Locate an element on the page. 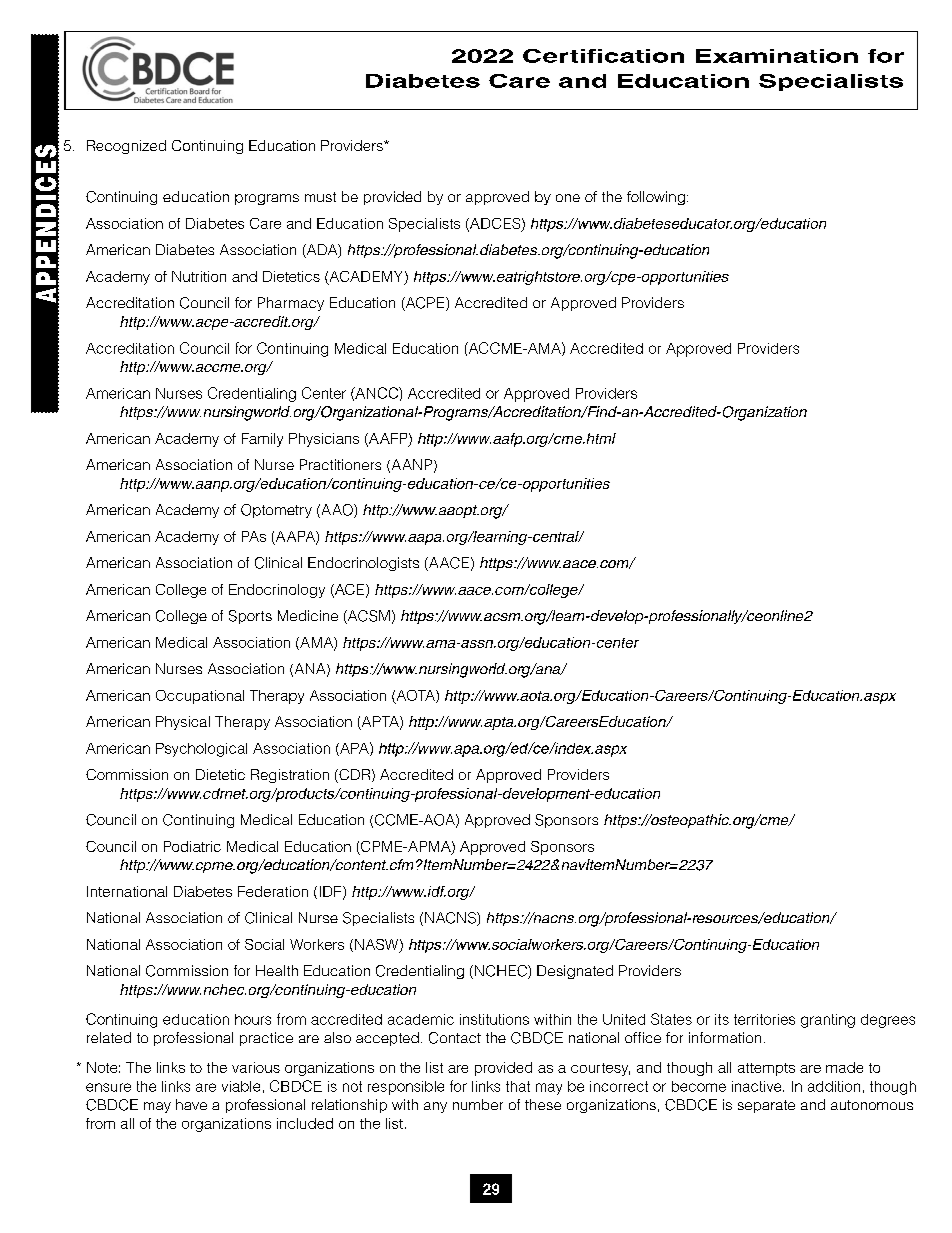 Image resolution: width=952 pixels, height=1233 pixels. Medicine is located at coordinates (308, 615).
